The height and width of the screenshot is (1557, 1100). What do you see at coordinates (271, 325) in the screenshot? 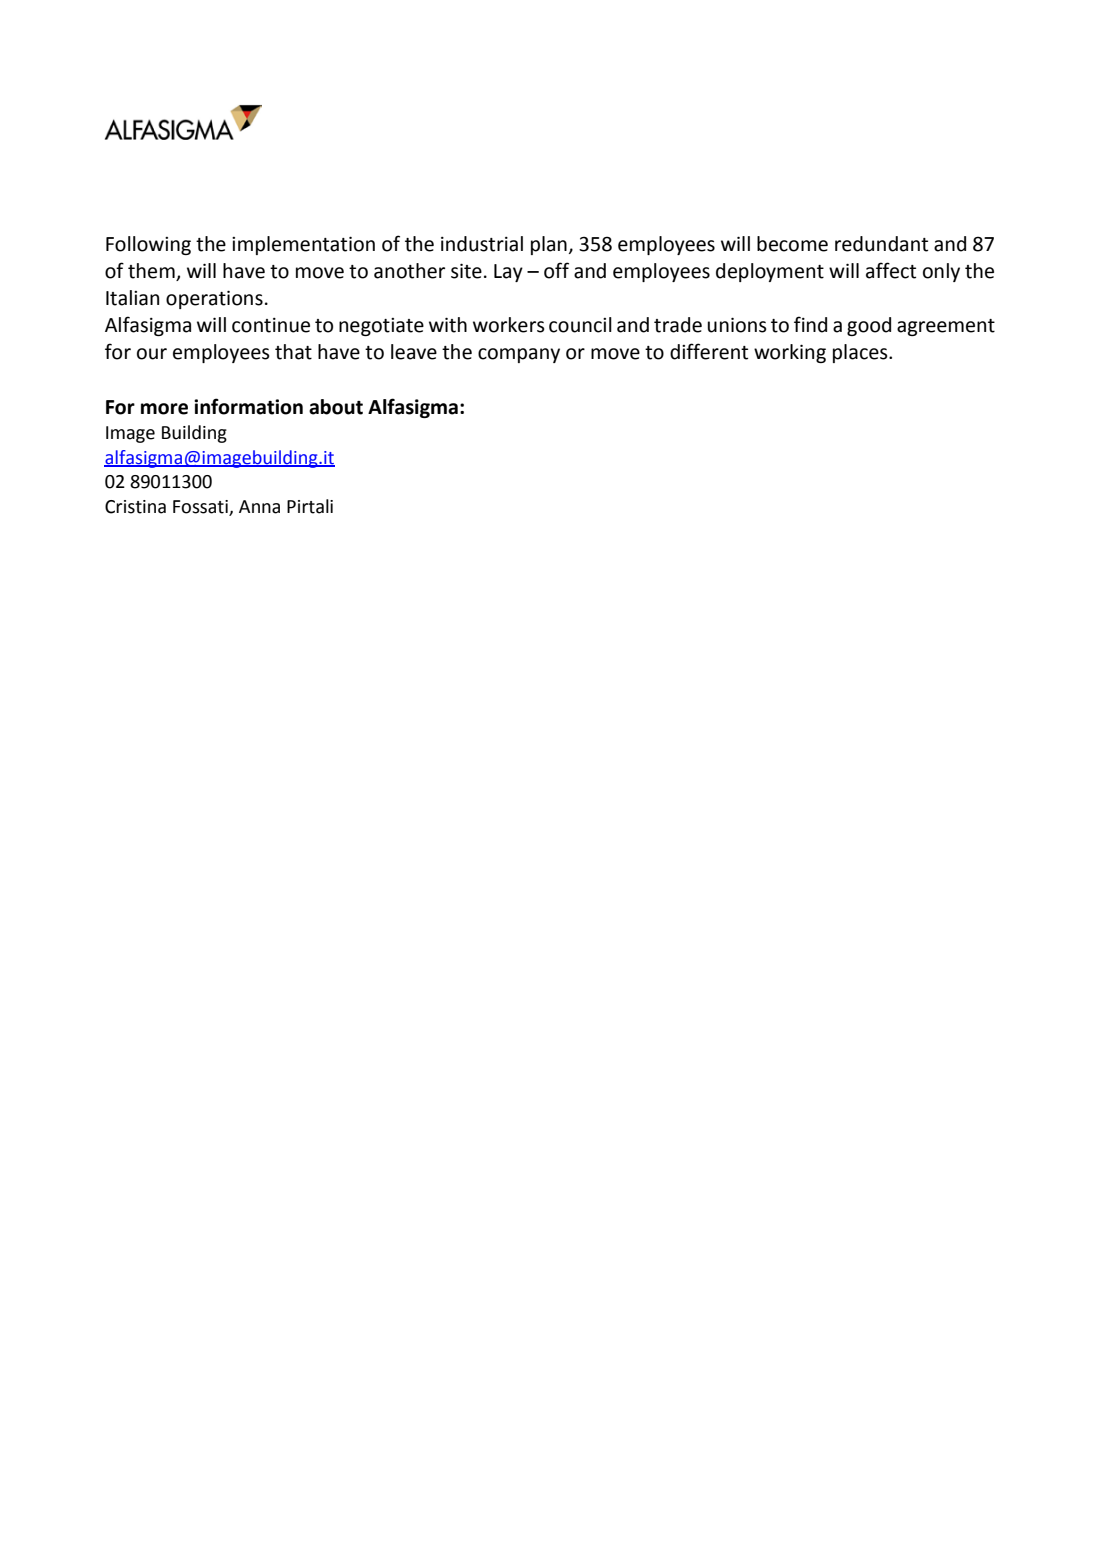
I see `continue` at bounding box center [271, 325].
